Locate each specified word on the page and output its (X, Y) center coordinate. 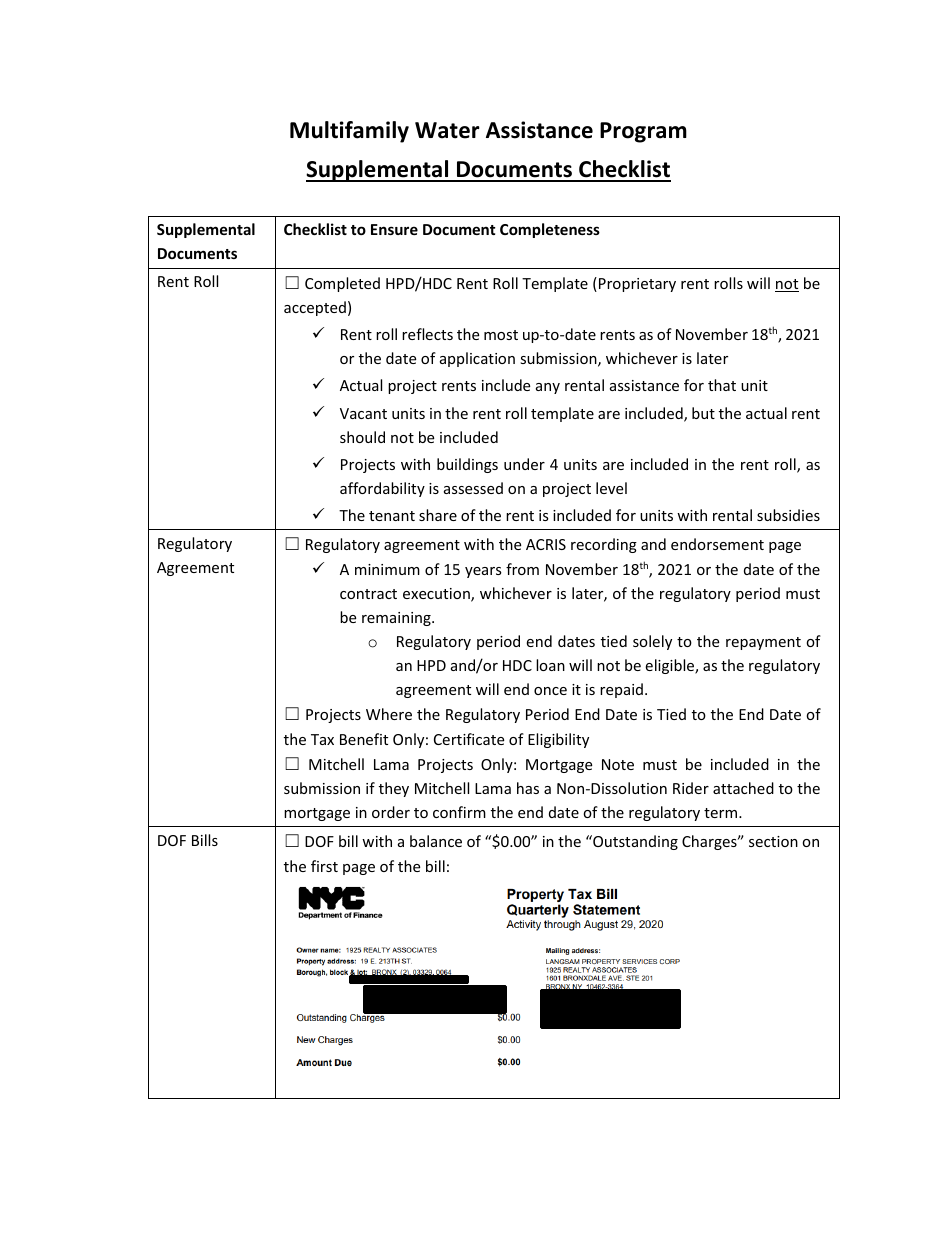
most (501, 335)
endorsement (717, 544)
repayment (763, 643)
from (522, 569)
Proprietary (637, 285)
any (548, 388)
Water (447, 130)
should (362, 437)
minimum (387, 569)
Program (643, 132)
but (703, 413)
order (391, 812)
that (722, 385)
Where (389, 714)
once (550, 691)
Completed (342, 284)
